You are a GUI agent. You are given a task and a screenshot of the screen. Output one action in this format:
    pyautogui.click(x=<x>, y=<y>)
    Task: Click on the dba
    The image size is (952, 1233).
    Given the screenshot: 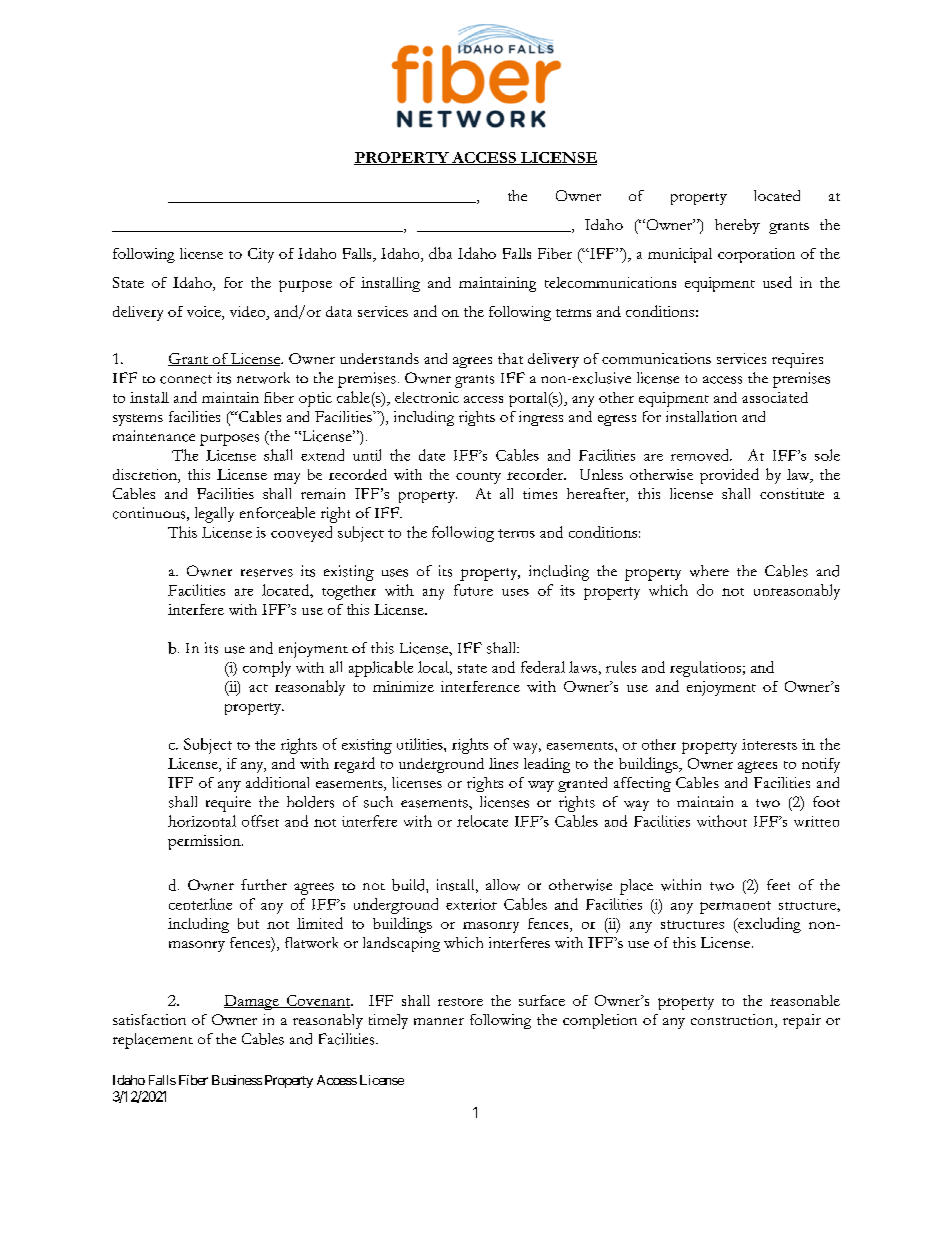 What is the action you would take?
    pyautogui.click(x=440, y=253)
